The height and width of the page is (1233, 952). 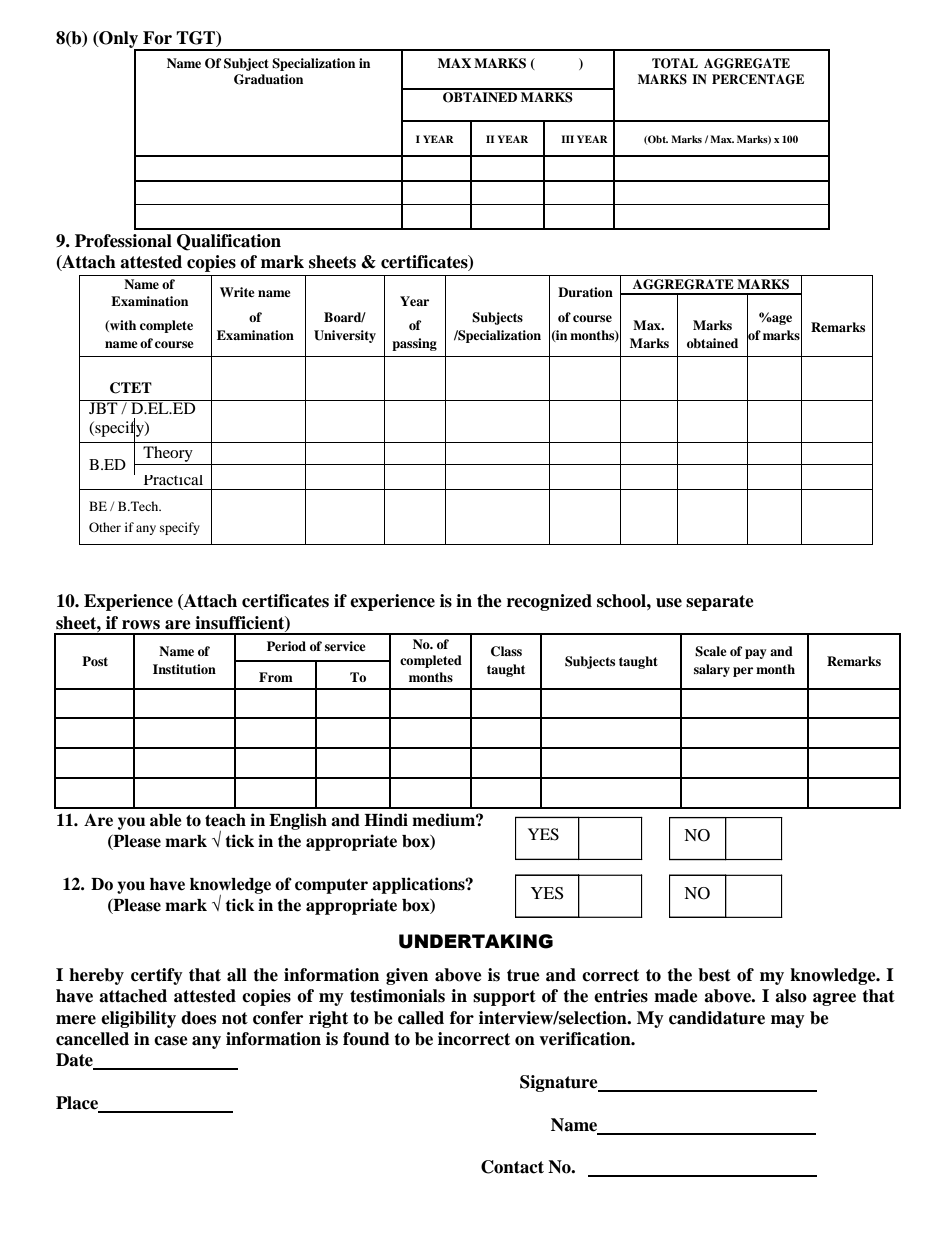 I want to click on Place, so click(x=78, y=1104).
